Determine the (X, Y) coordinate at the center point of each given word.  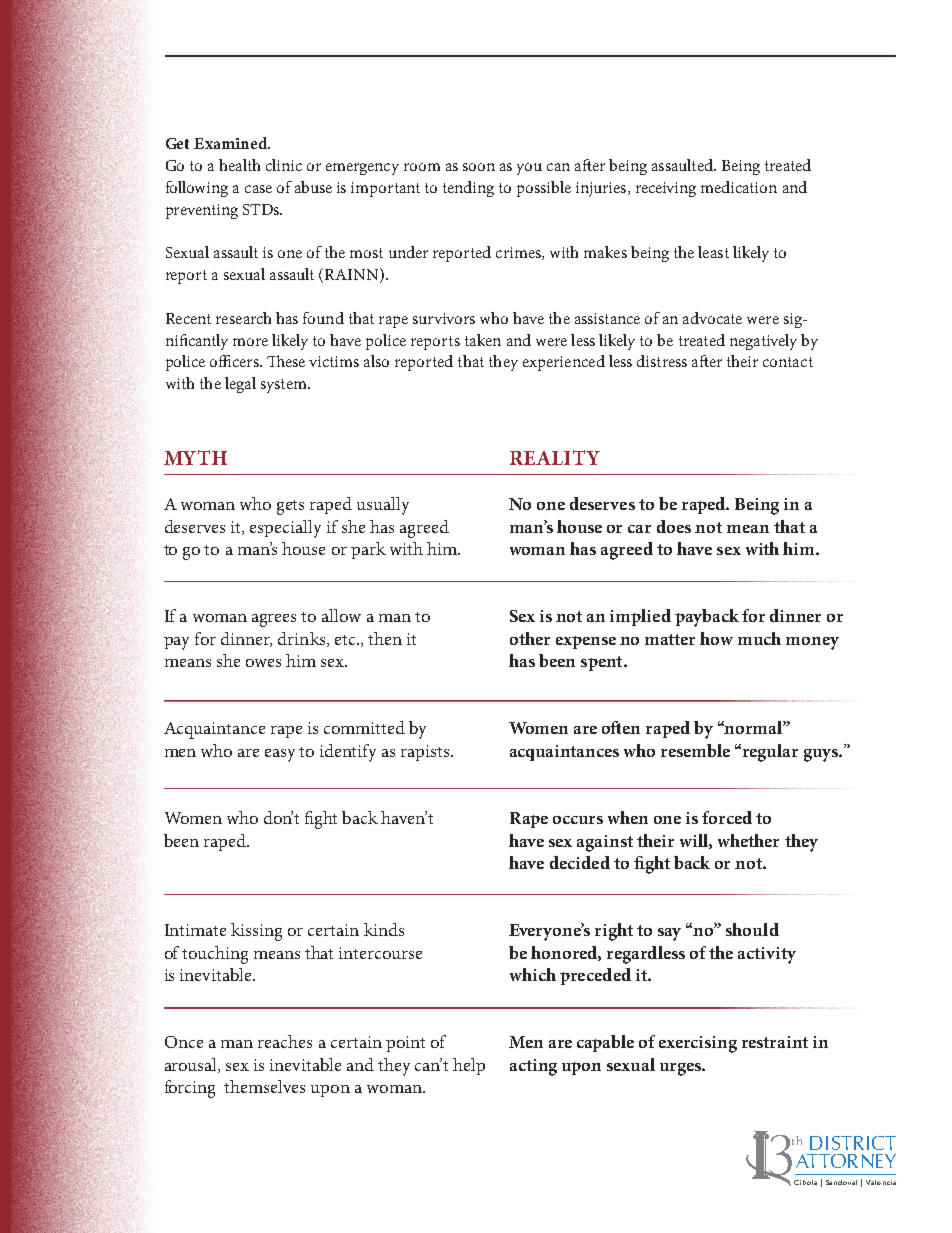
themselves (264, 1086)
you (529, 169)
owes (263, 663)
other (530, 638)
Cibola (805, 1182)
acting (533, 1067)
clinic (284, 165)
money (812, 643)
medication (739, 187)
